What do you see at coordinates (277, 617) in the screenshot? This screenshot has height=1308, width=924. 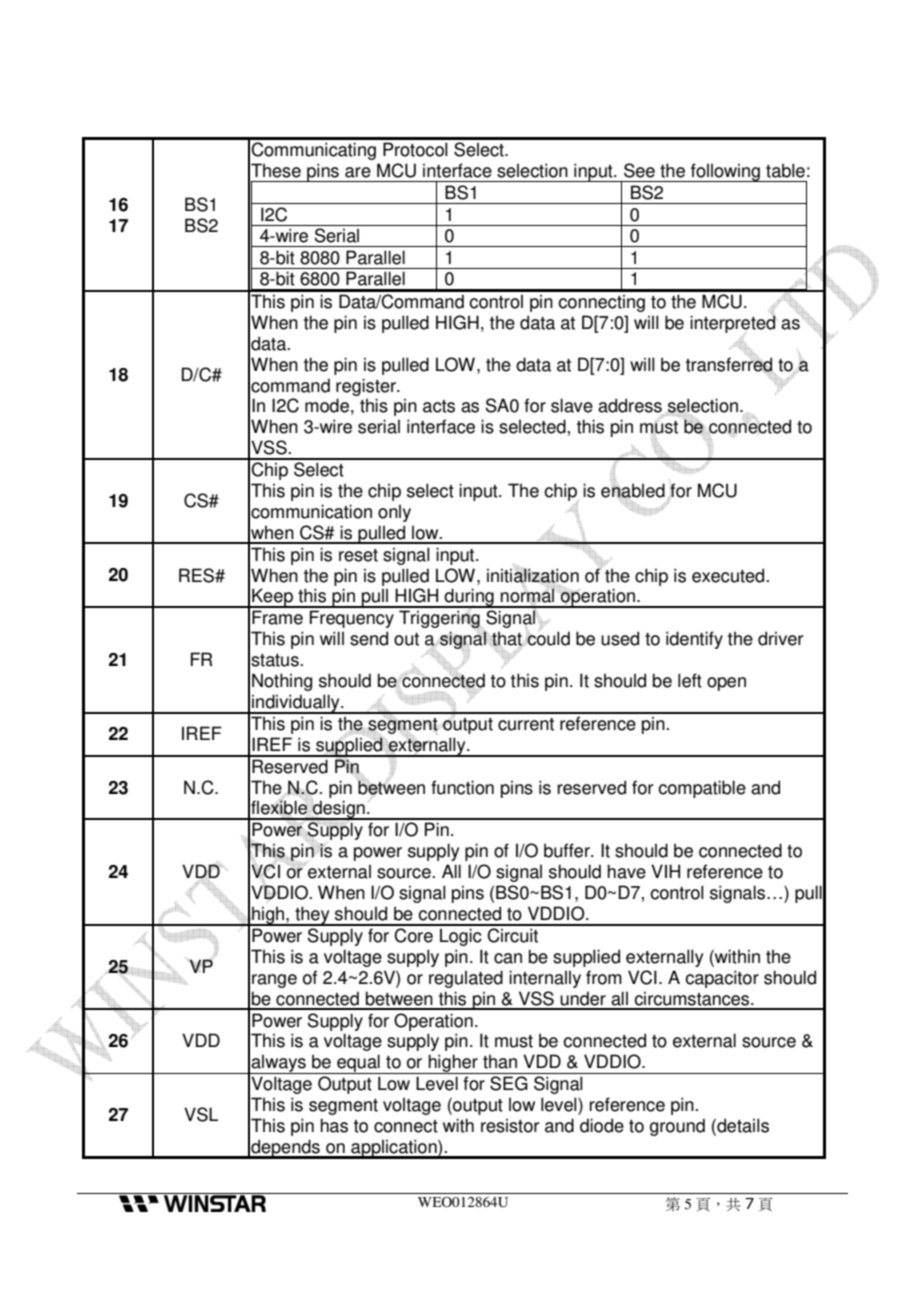 I see `Frame` at bounding box center [277, 617].
